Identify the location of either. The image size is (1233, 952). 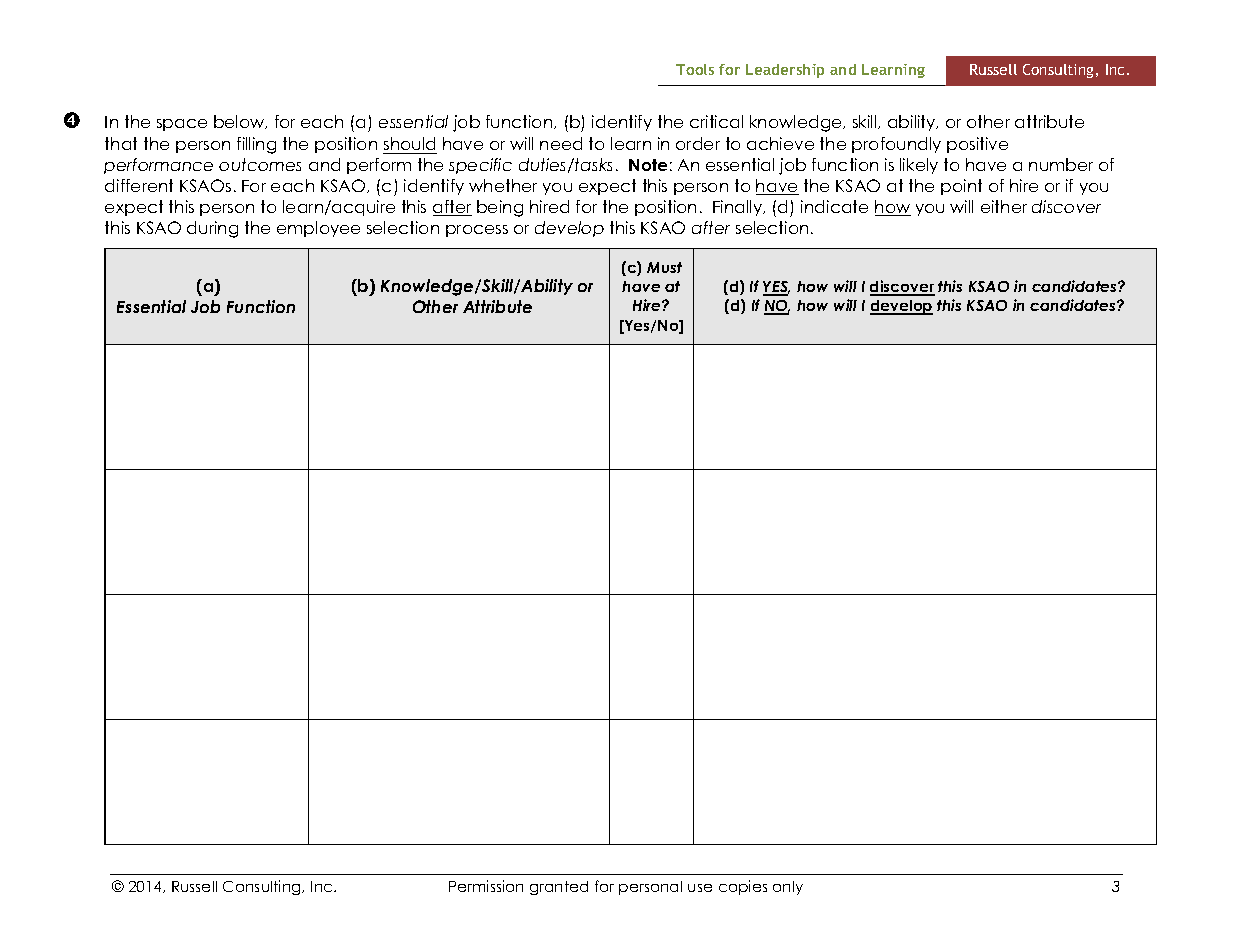
(1004, 206).
